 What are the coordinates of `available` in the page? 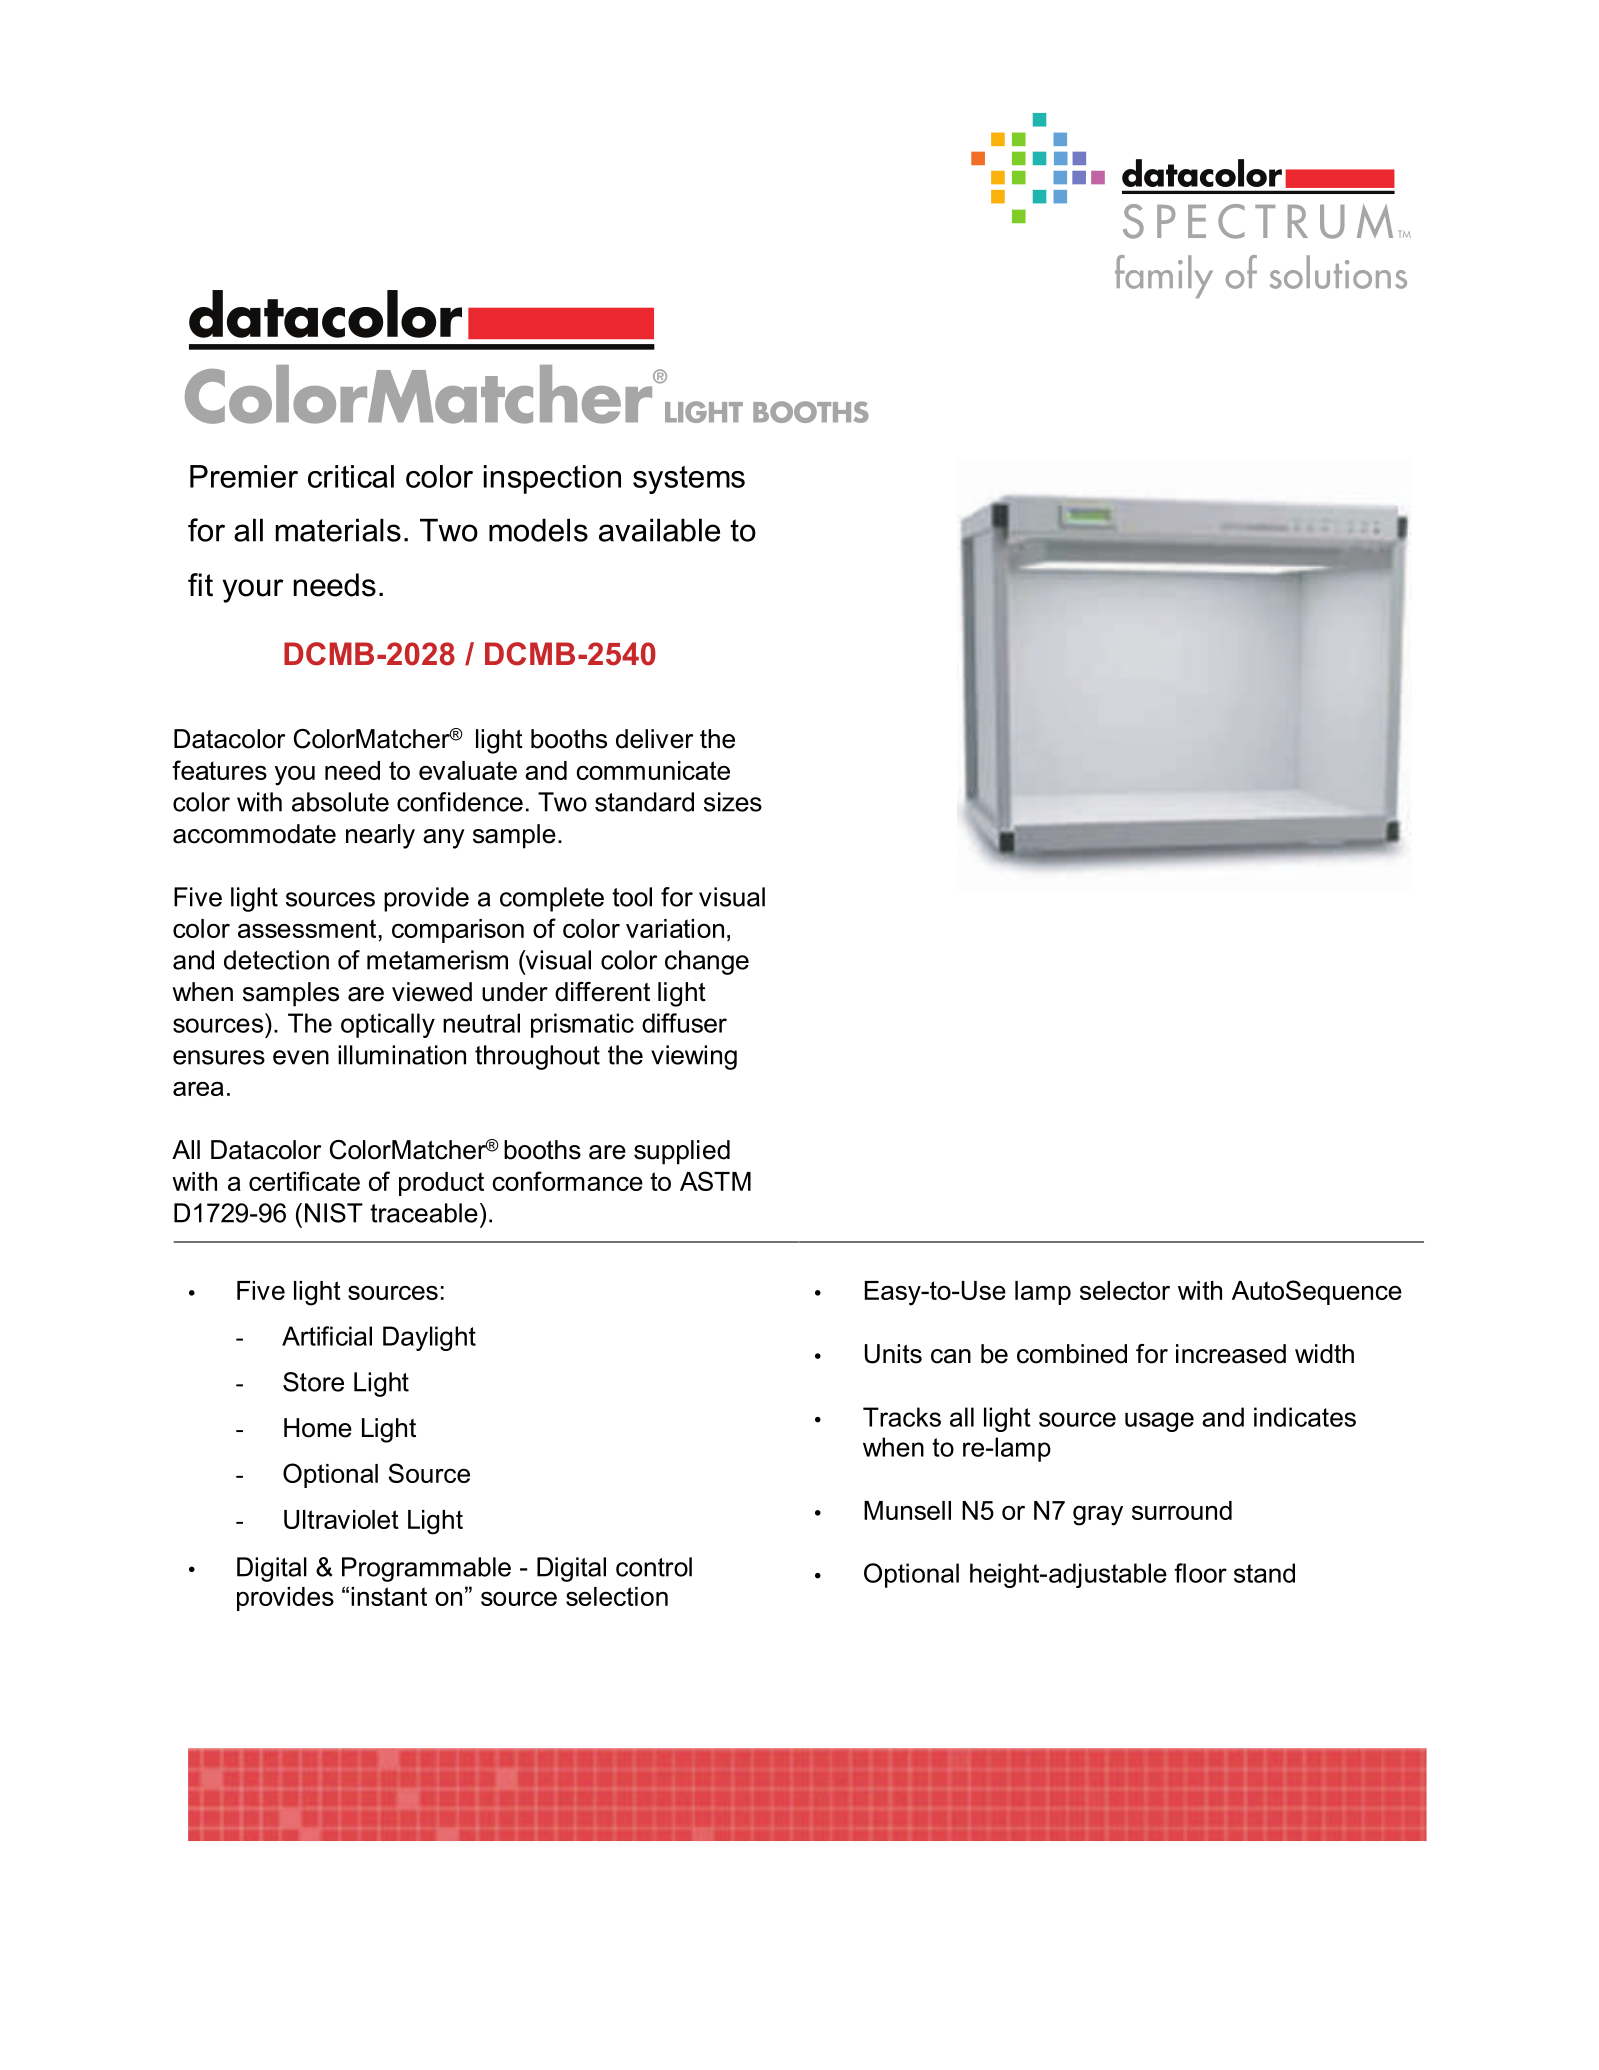 It's located at (659, 530).
